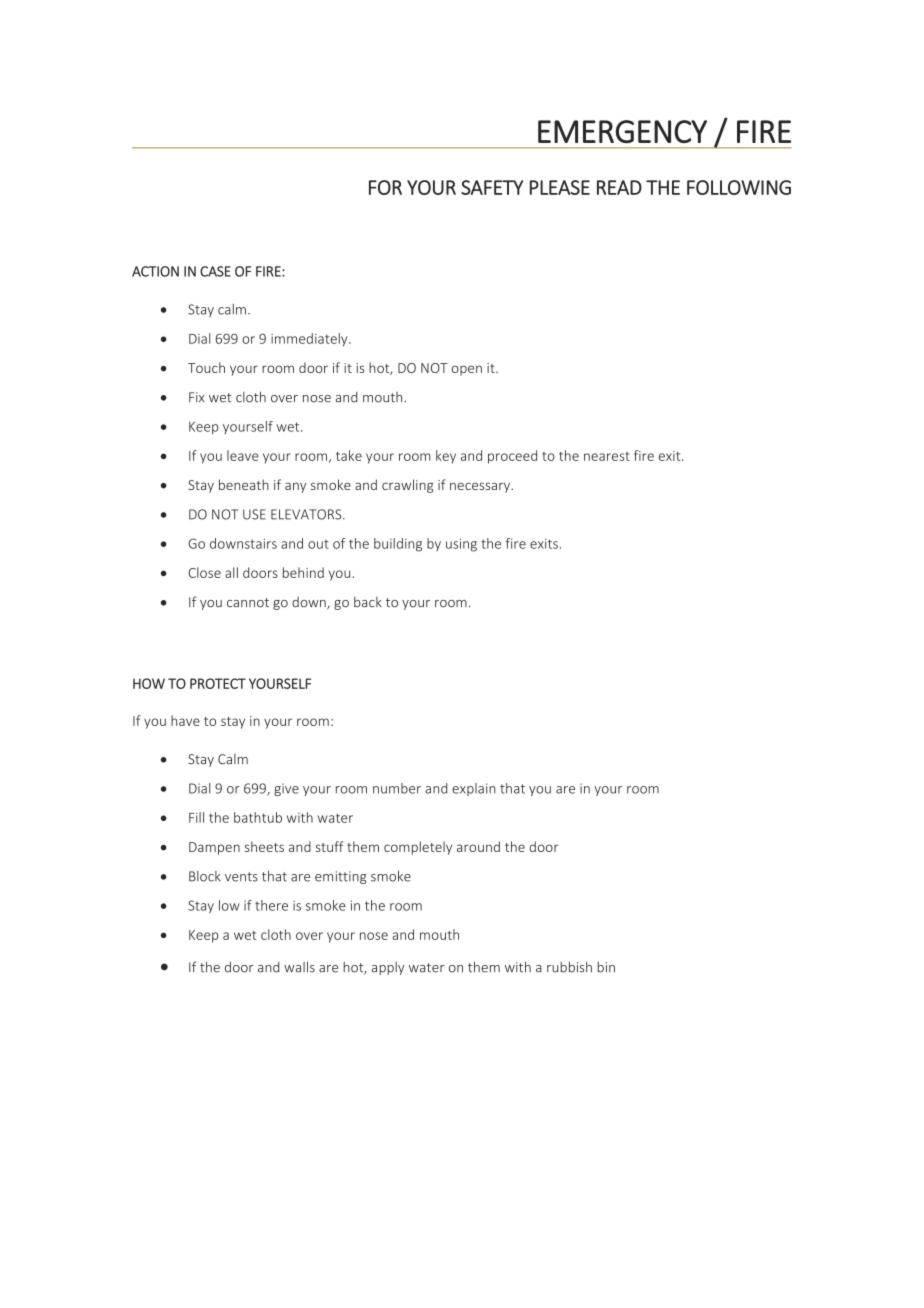 This document has height=1308, width=924. I want to click on nearest, so click(607, 456).
